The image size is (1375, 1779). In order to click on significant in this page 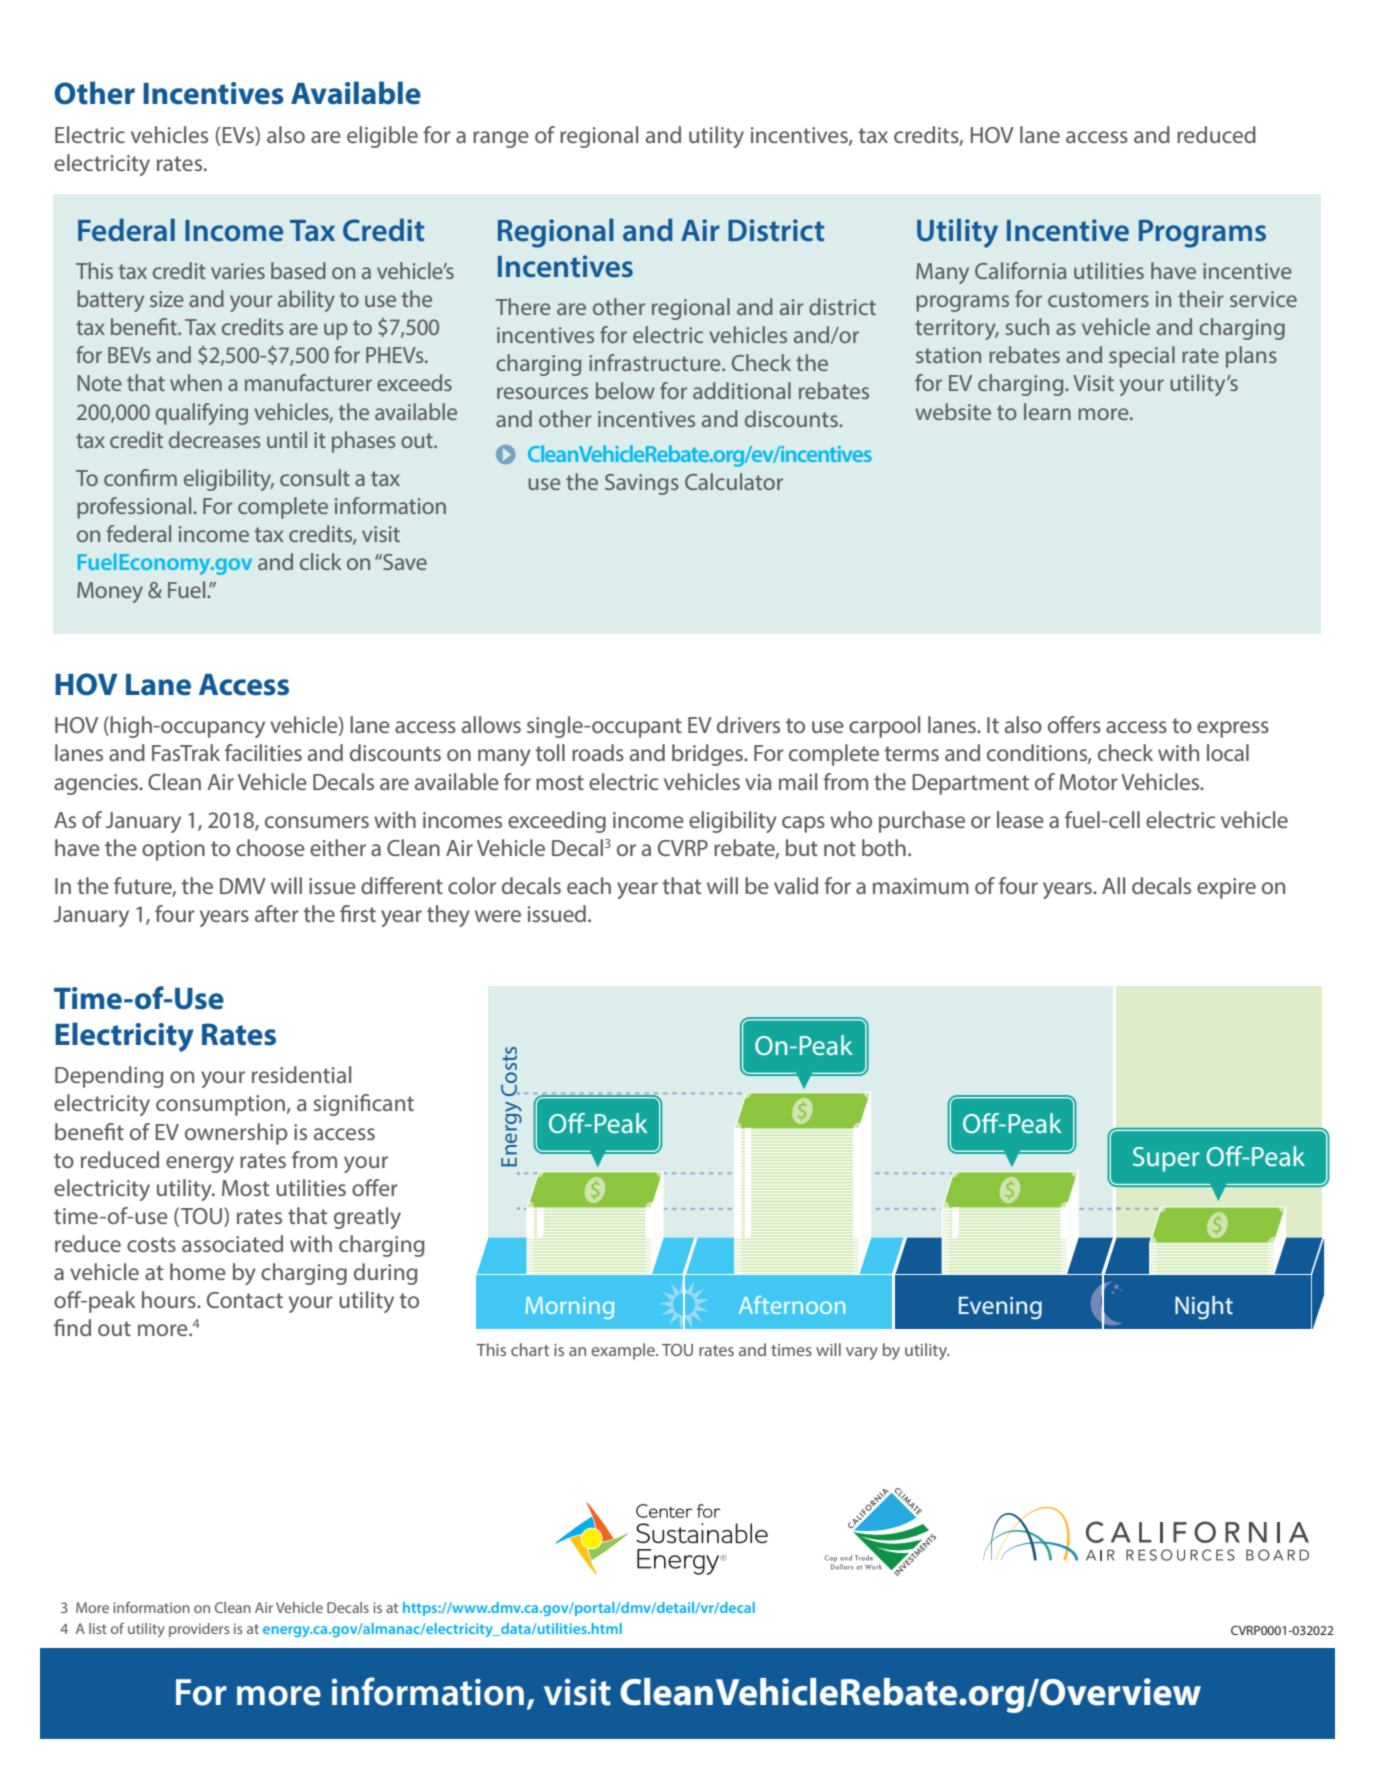, I will do `click(364, 1105)`.
